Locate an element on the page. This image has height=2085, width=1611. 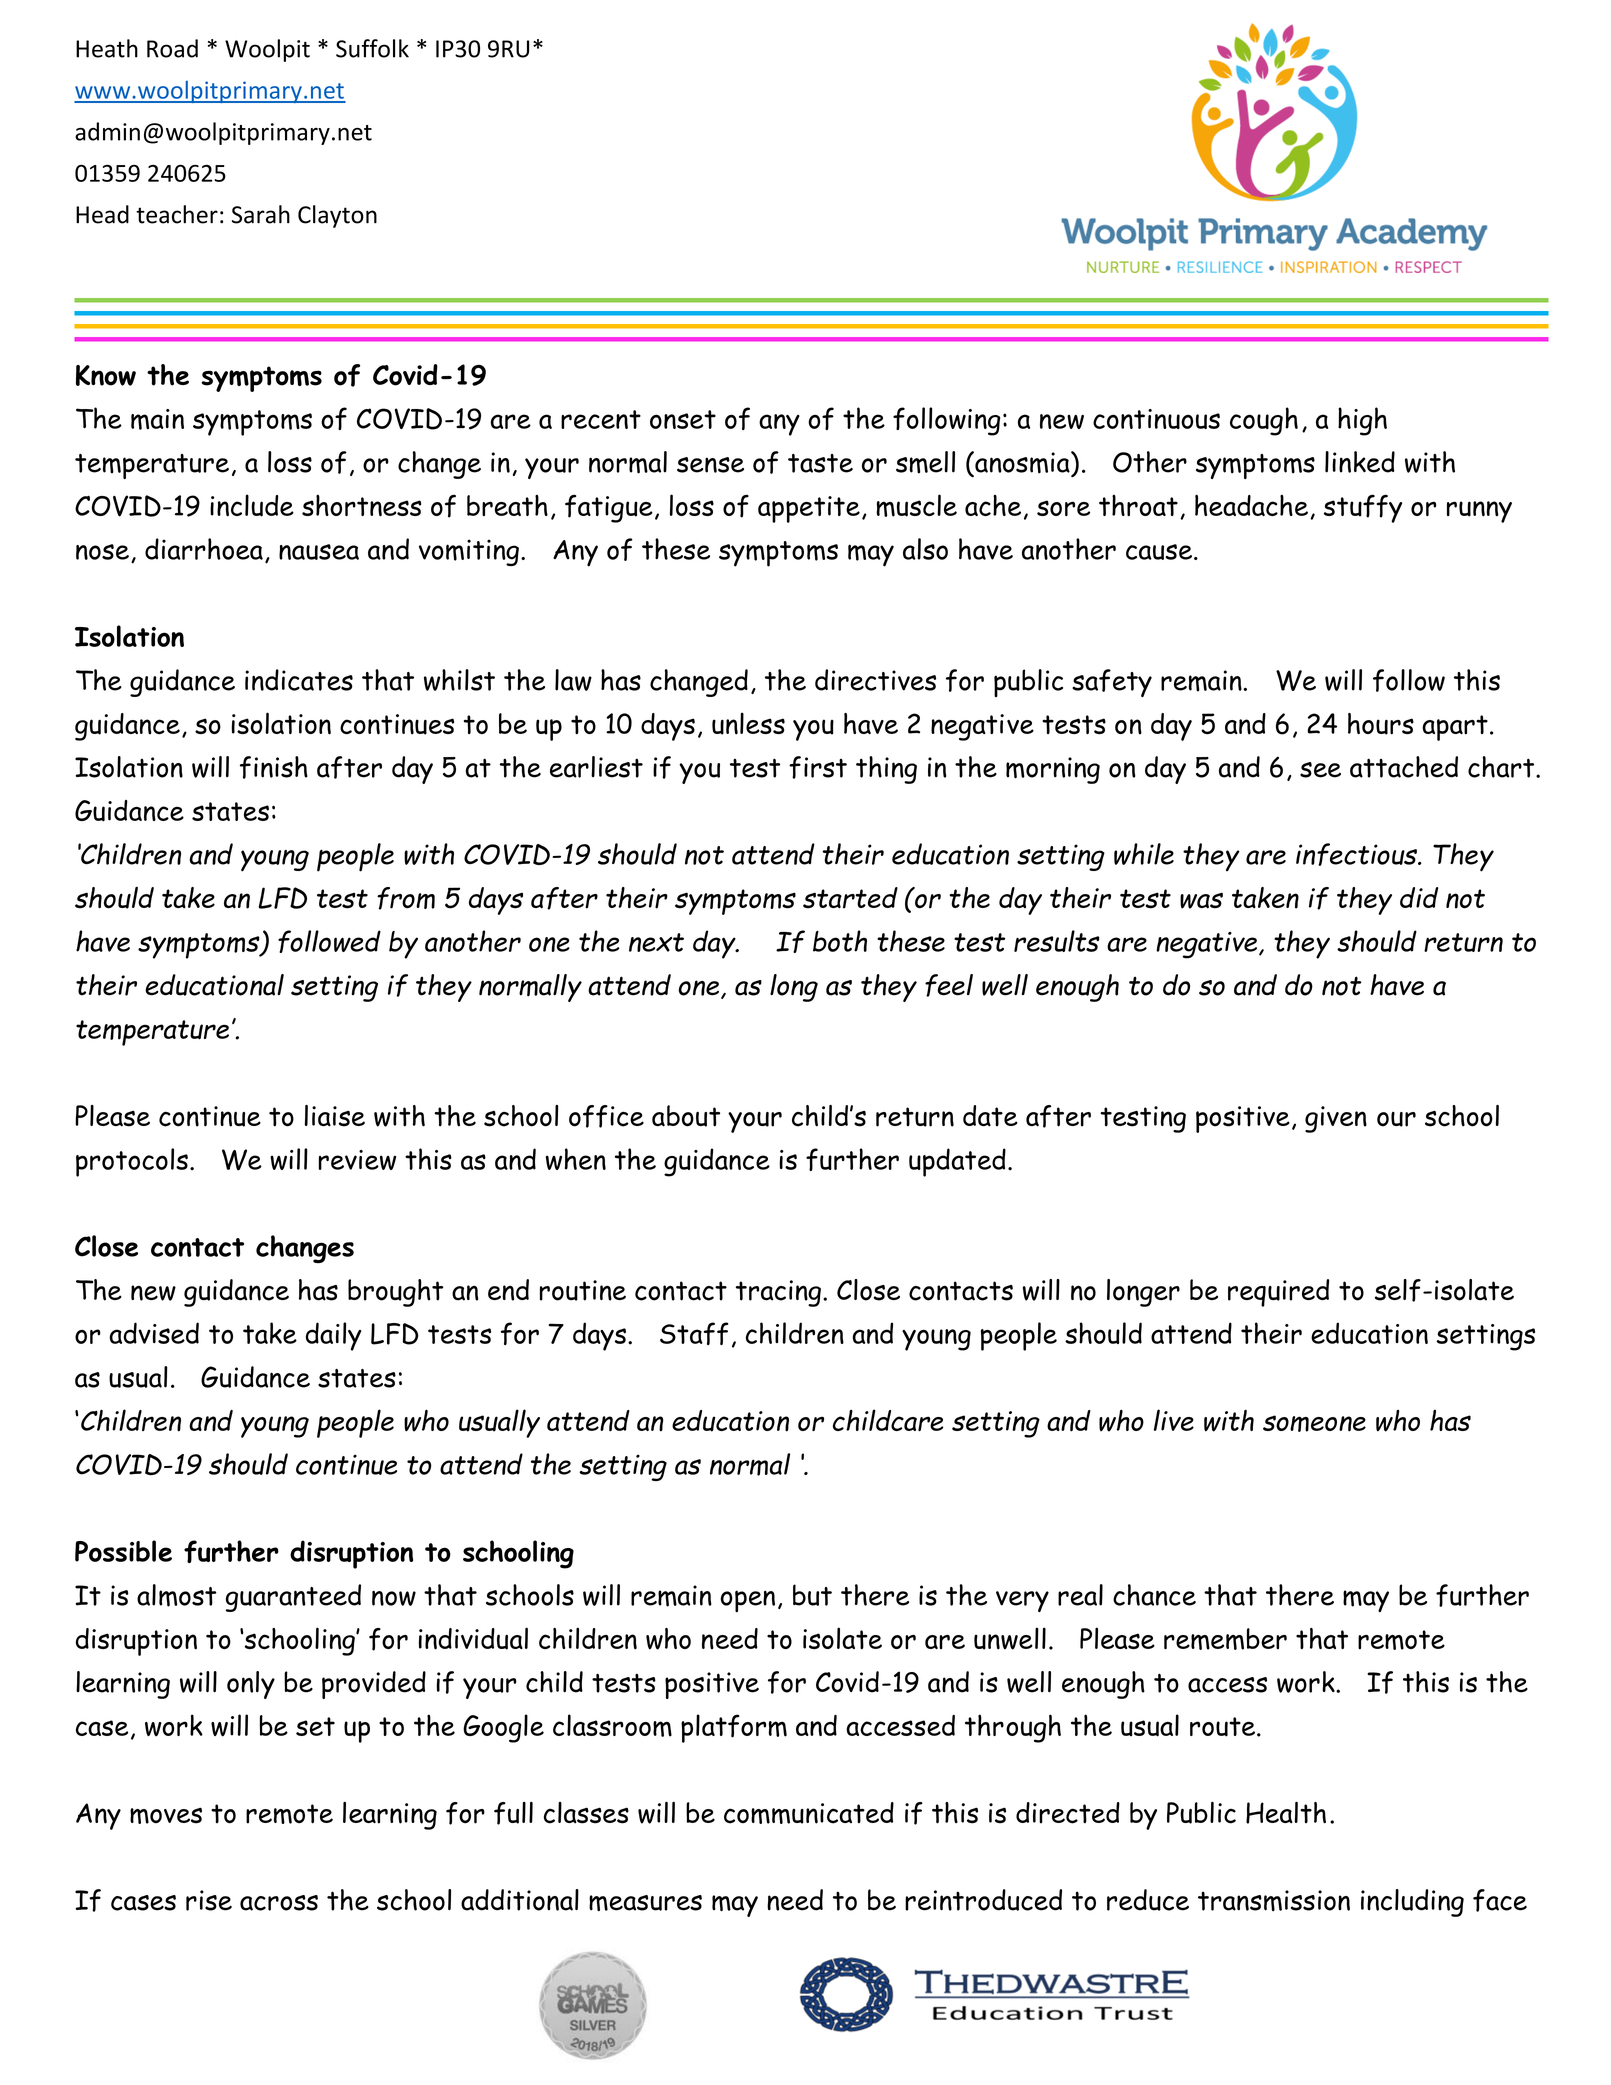
Road is located at coordinates (172, 48).
